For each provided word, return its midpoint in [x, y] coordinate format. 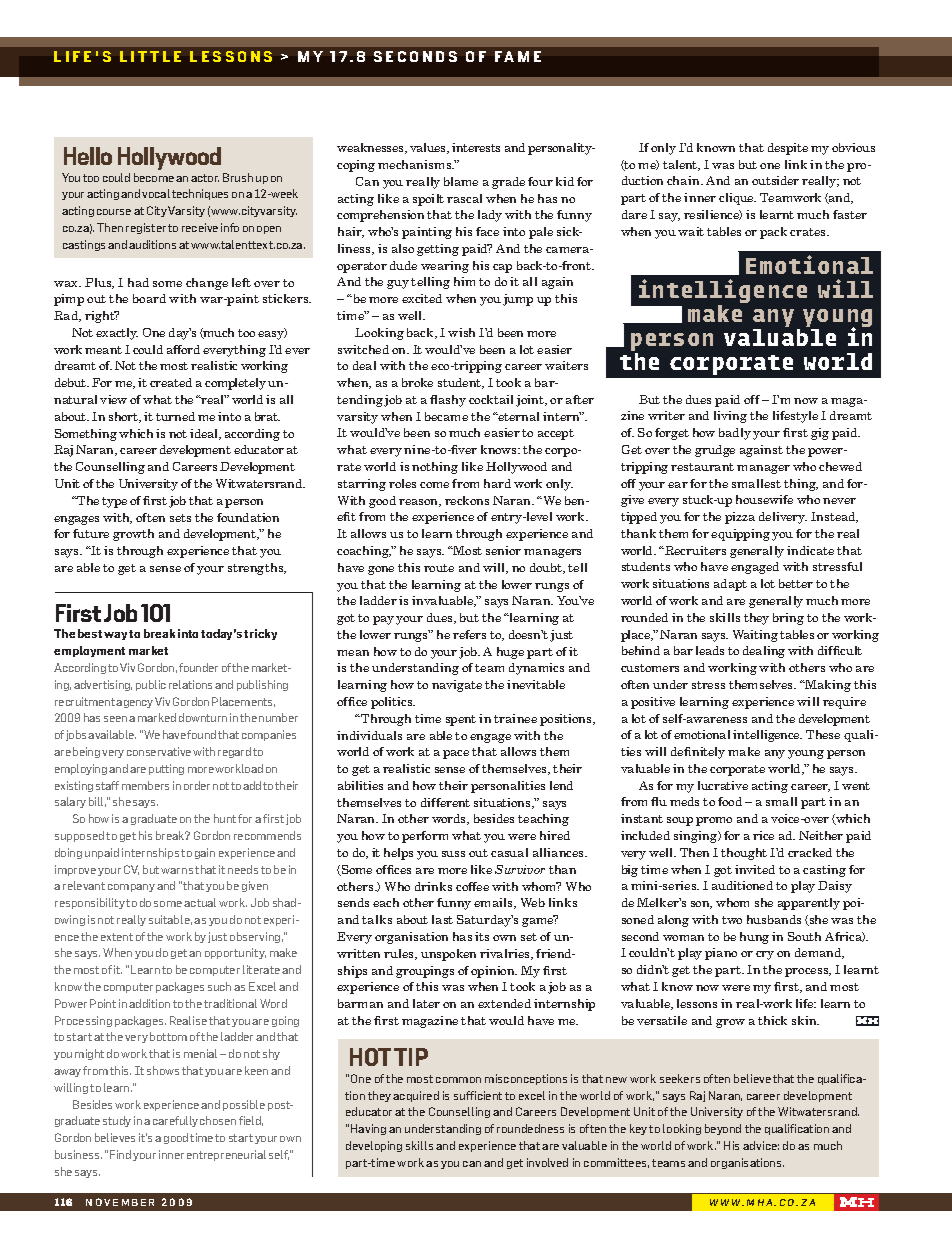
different [445, 802]
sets [180, 518]
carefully [175, 1121]
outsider [775, 180]
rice [763, 835]
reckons [467, 500]
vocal [156, 193]
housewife [764, 499]
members [145, 785]
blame [461, 181]
